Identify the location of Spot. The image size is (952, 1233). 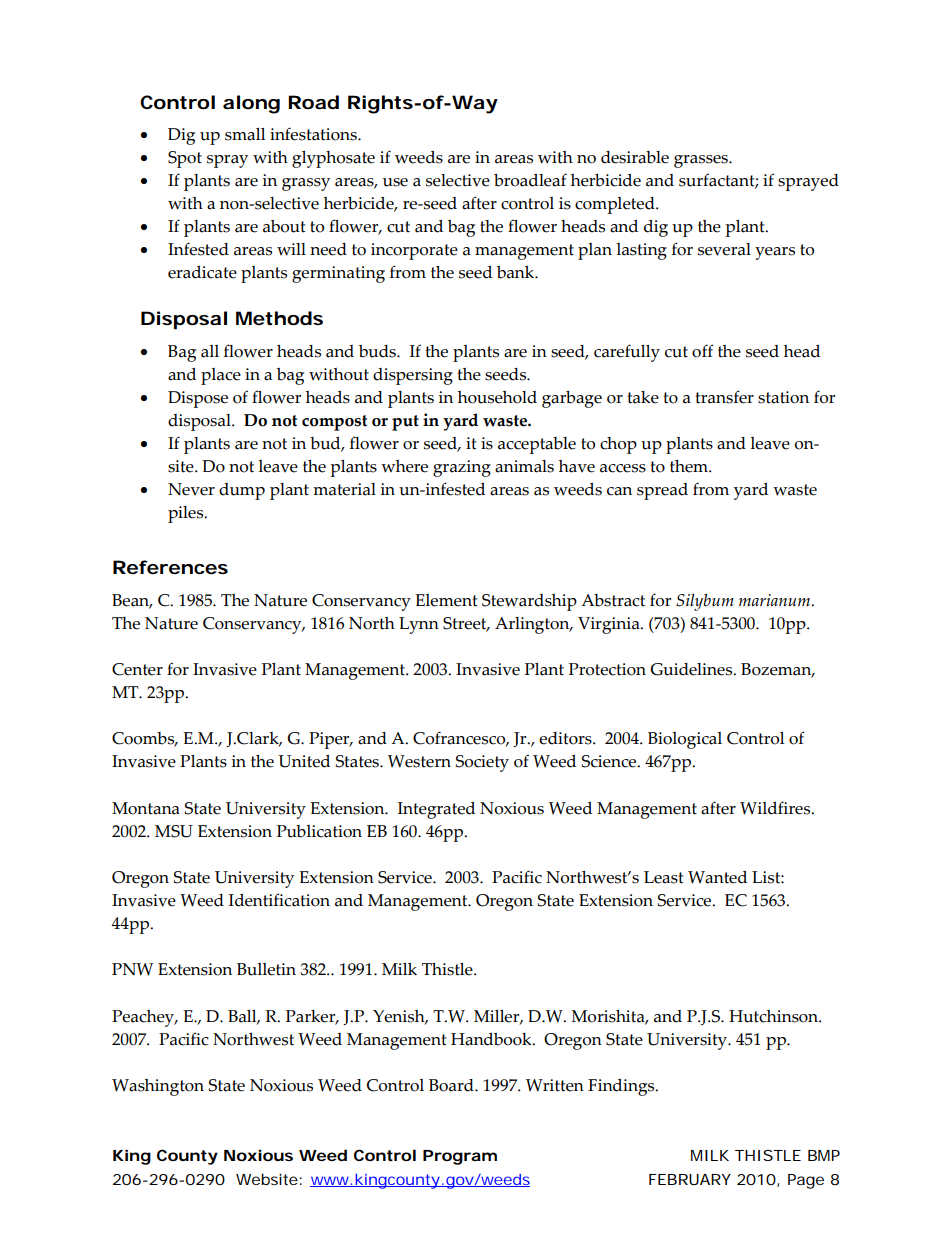
(185, 159).
